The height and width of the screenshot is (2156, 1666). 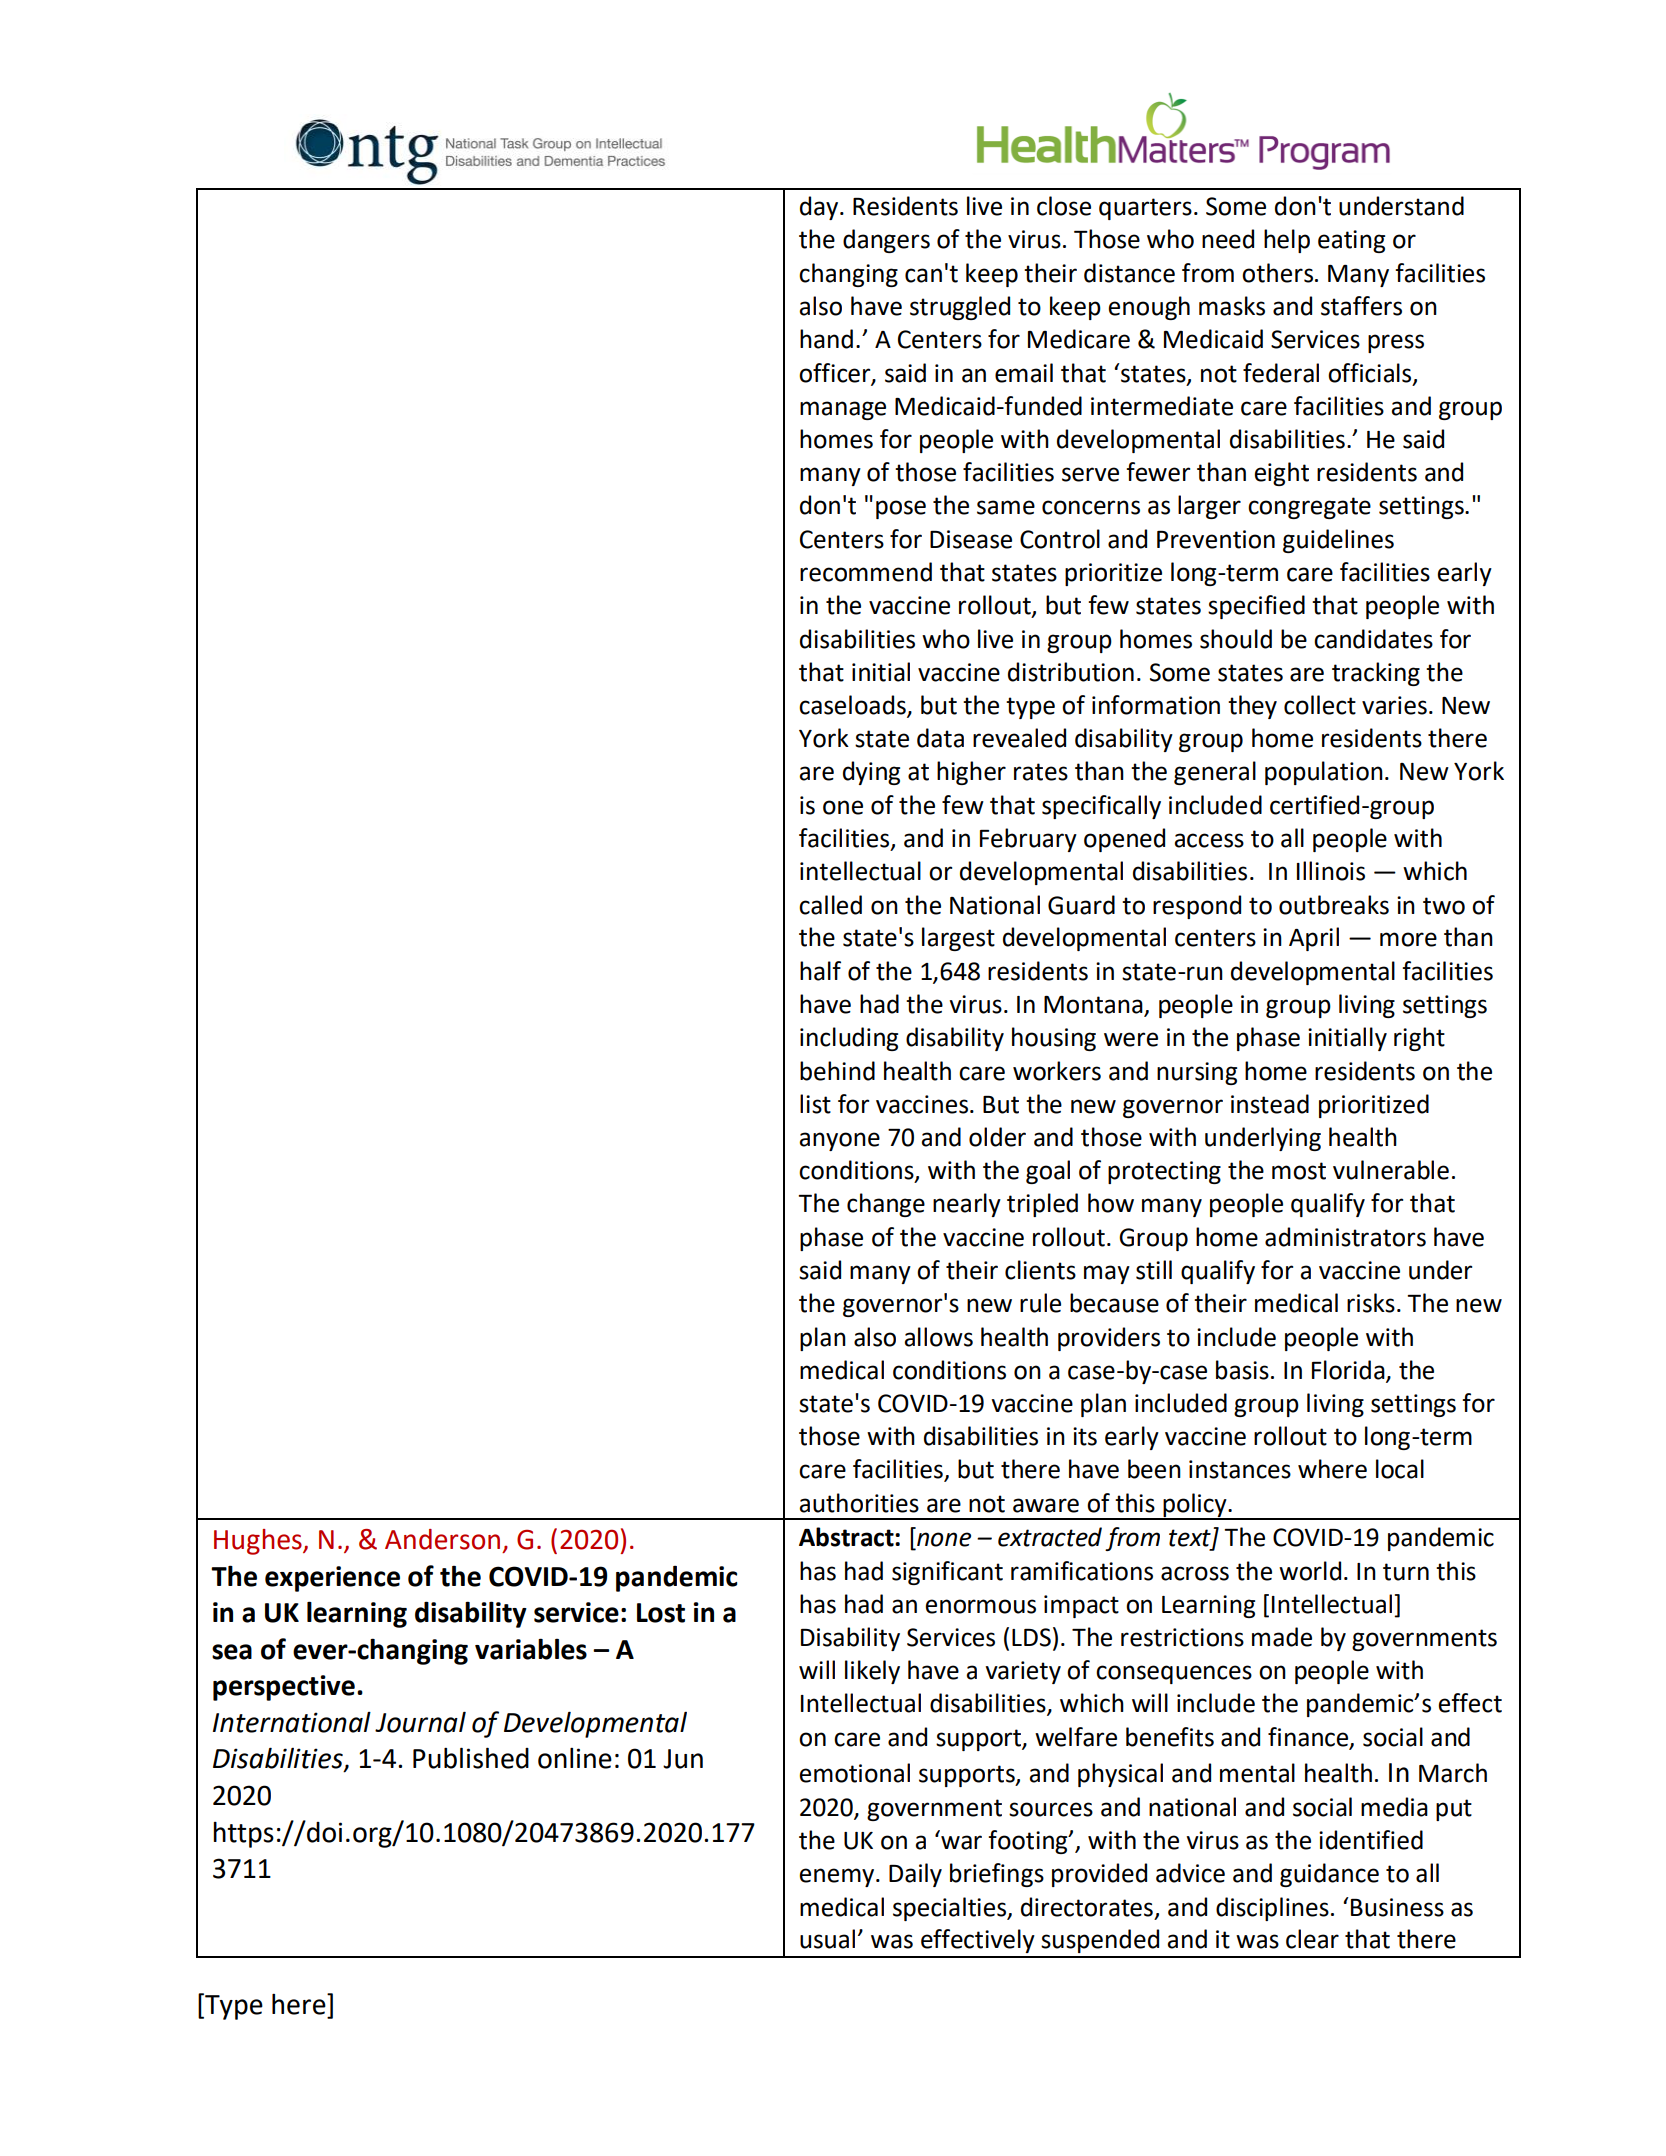 What do you see at coordinates (886, 241) in the screenshot?
I see `dangers` at bounding box center [886, 241].
